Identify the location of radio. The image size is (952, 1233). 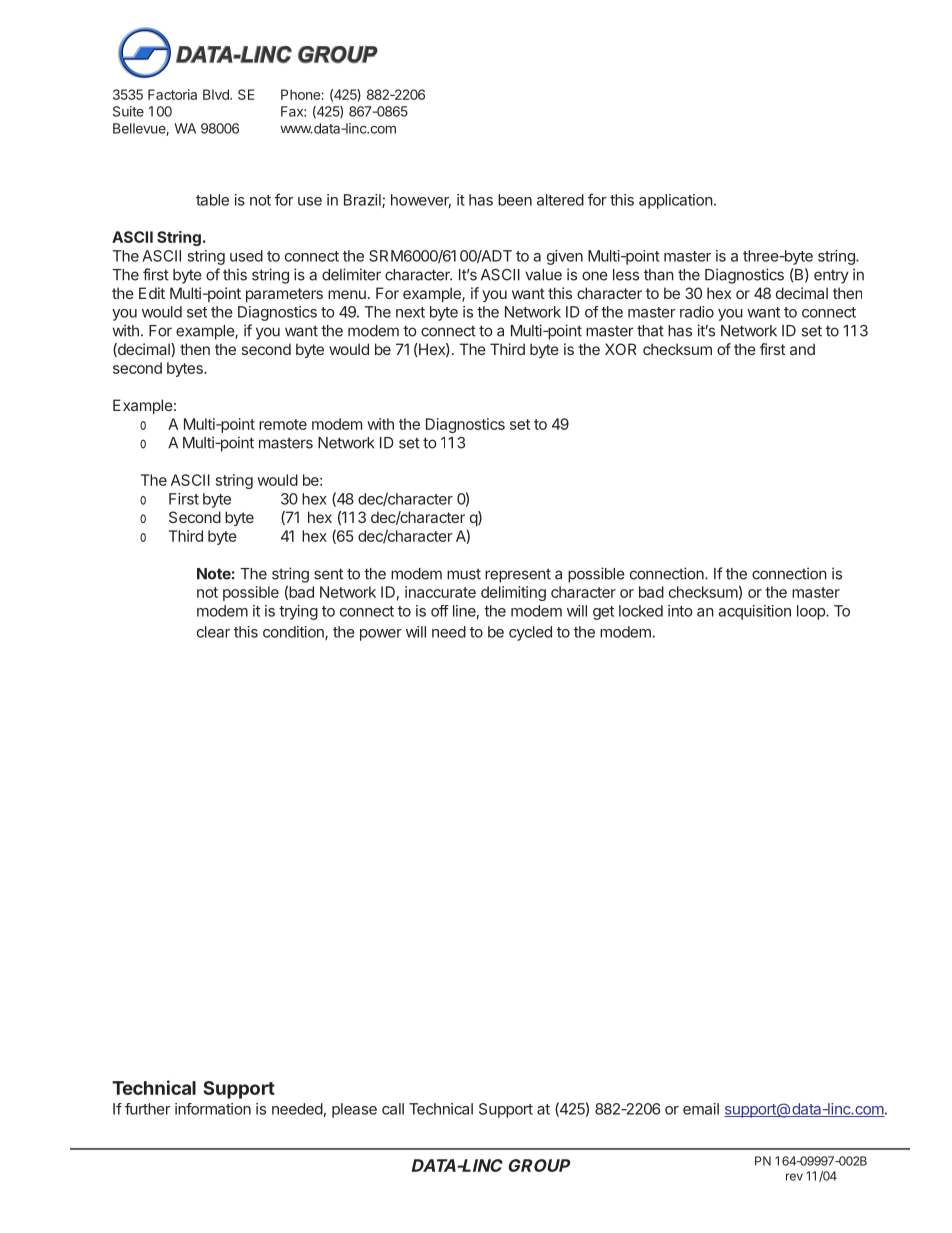
(697, 312).
